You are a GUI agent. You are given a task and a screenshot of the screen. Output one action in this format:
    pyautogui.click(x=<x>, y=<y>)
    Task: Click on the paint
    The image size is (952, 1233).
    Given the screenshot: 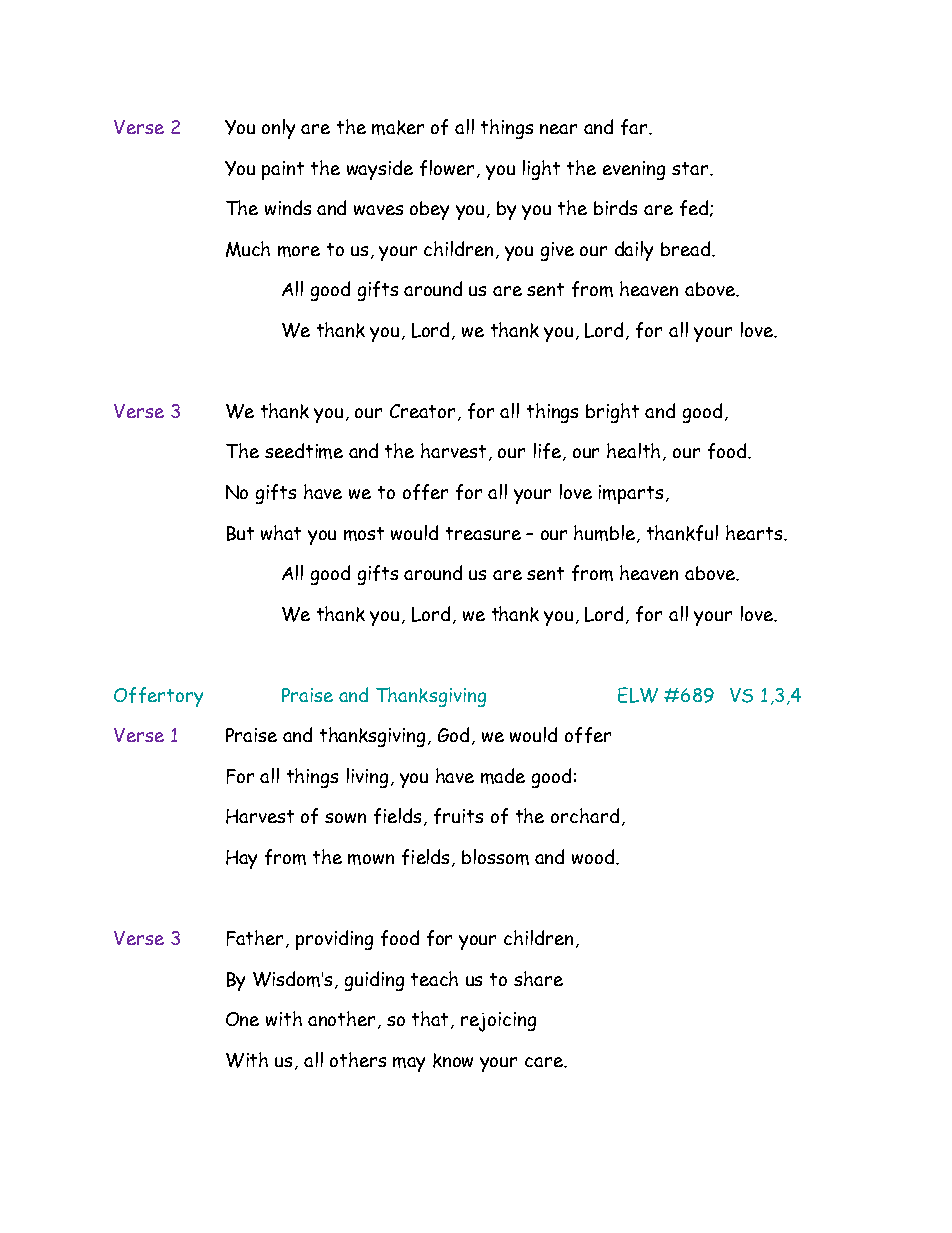 What is the action you would take?
    pyautogui.click(x=283, y=170)
